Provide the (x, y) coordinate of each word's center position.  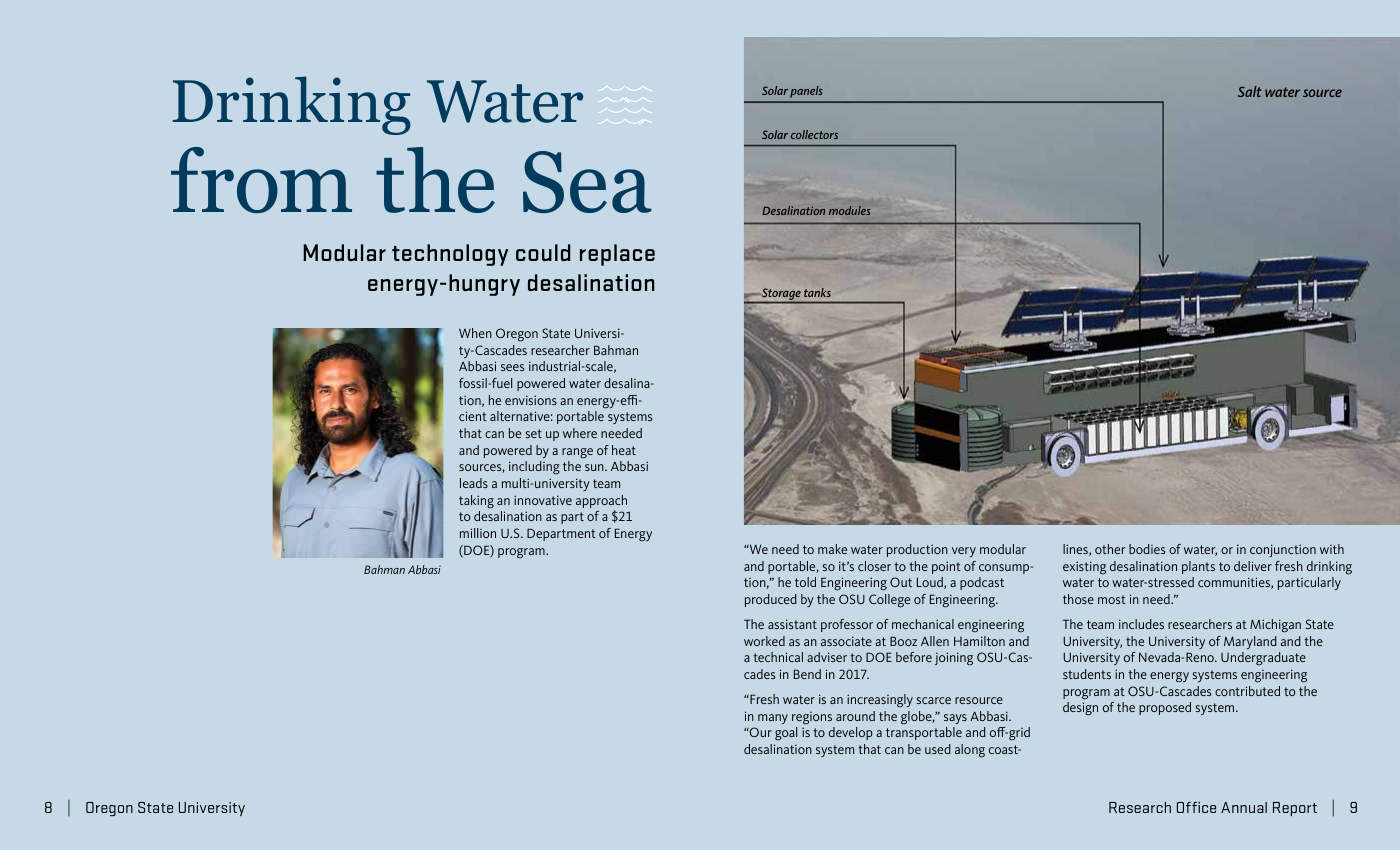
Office (1196, 807)
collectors (814, 134)
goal (786, 734)
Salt (1249, 91)
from (261, 180)
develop (851, 733)
